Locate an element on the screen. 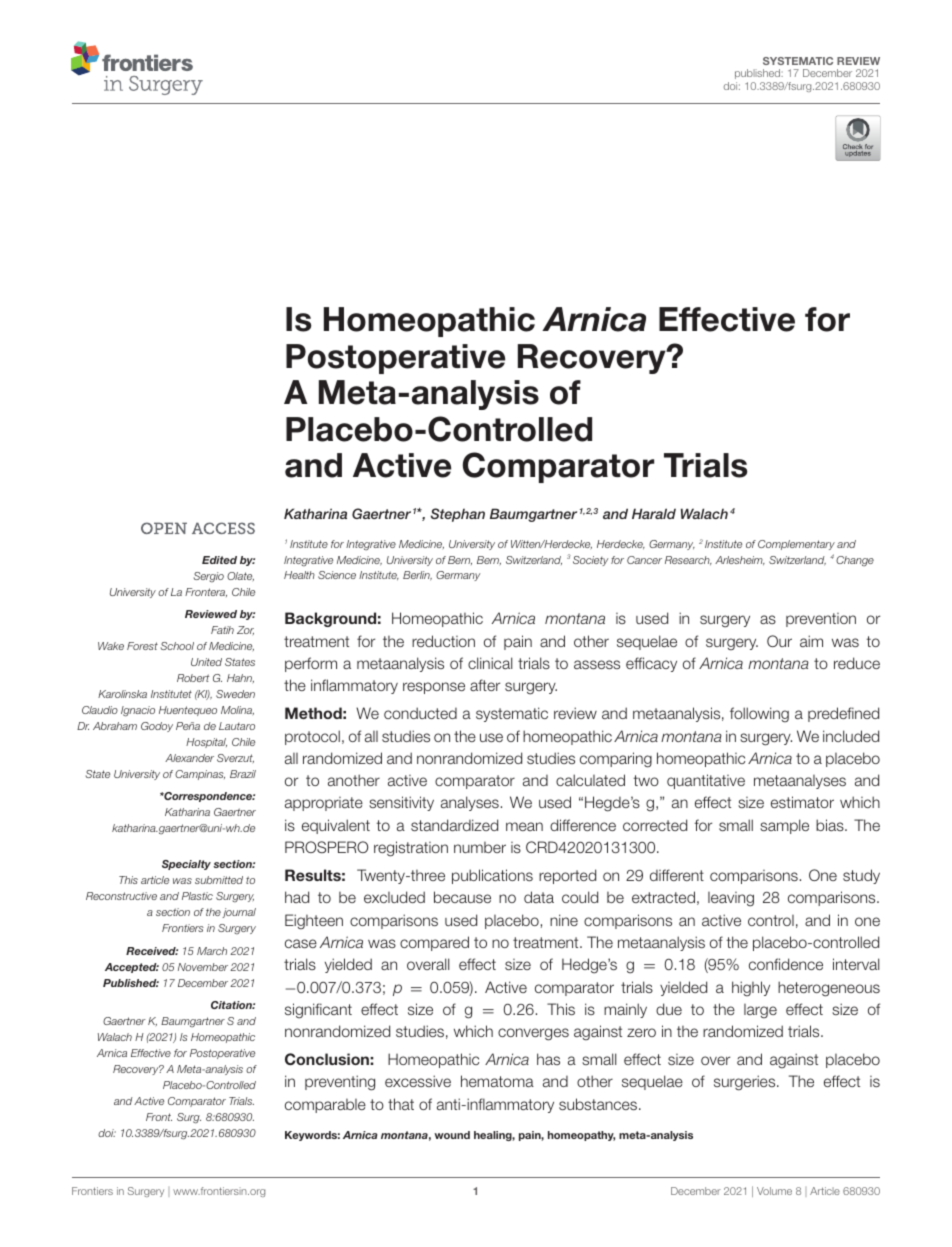 The image size is (952, 1247). November is located at coordinates (203, 967).
